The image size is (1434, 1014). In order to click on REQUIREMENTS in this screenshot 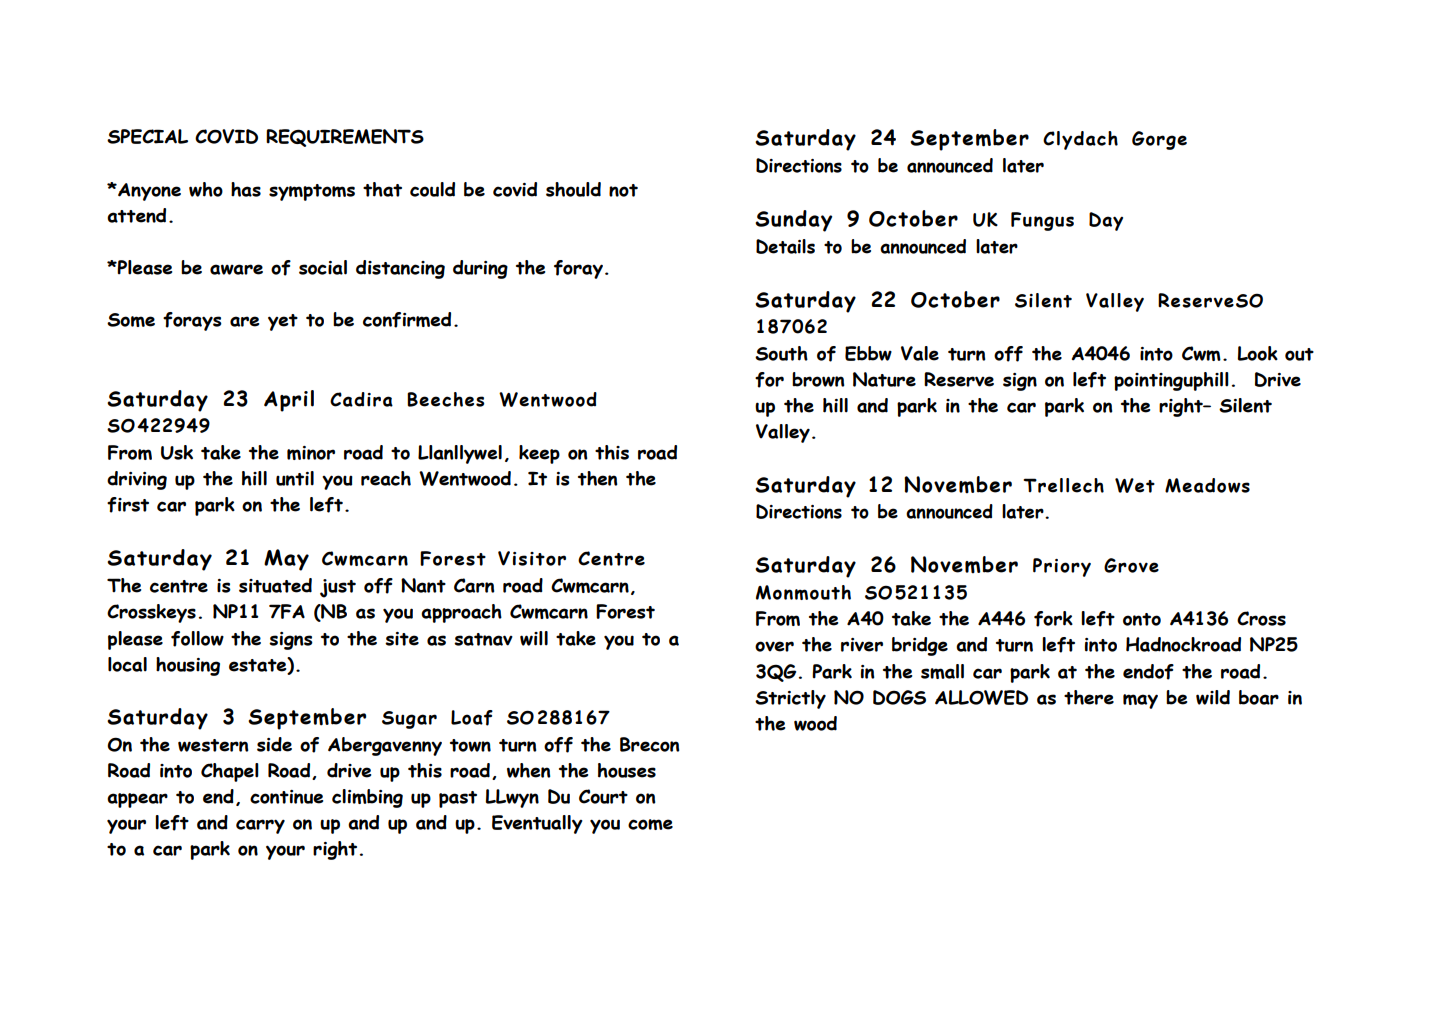, I will do `click(345, 138)`.
